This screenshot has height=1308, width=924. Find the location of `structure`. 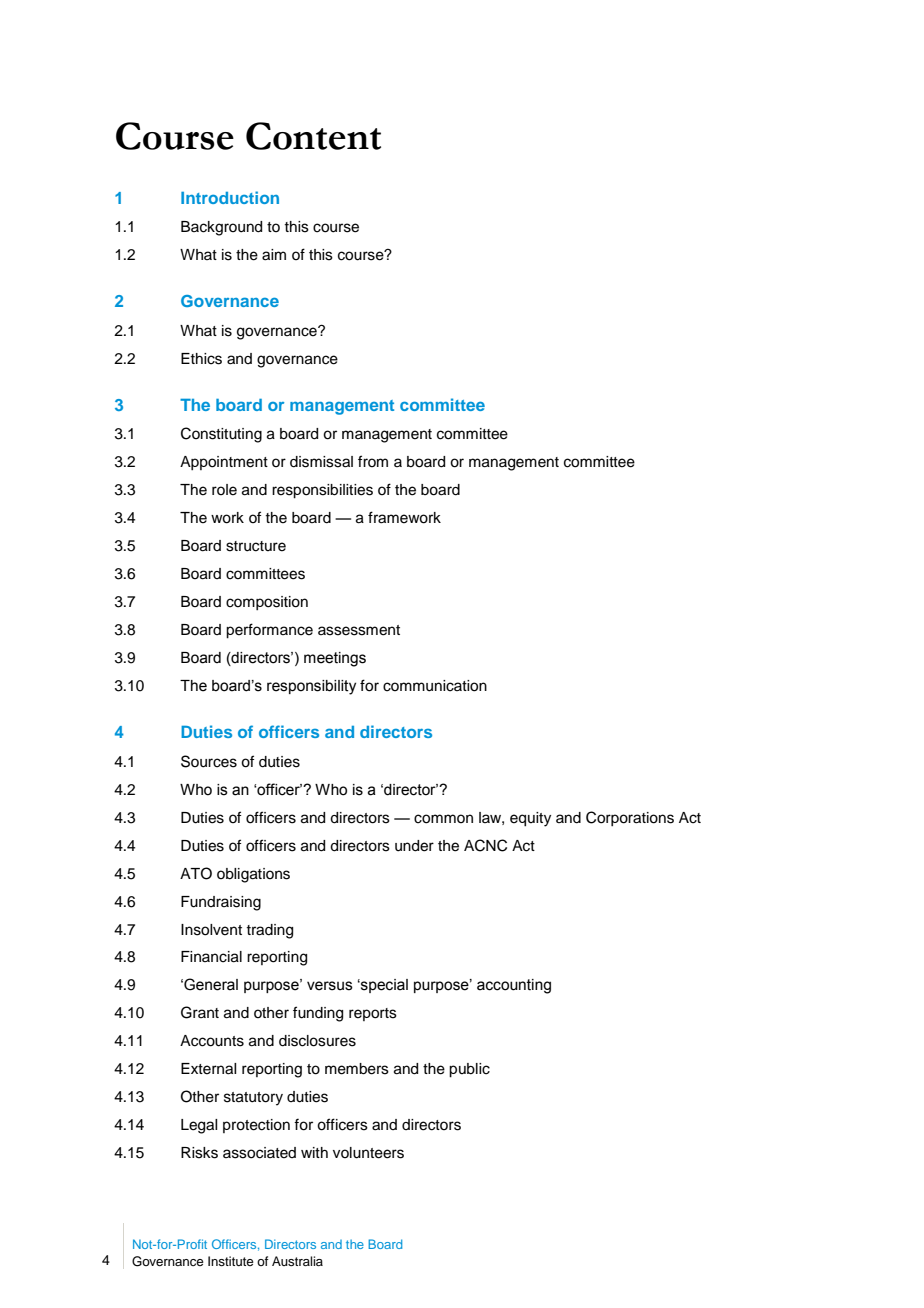

structure is located at coordinates (256, 546).
